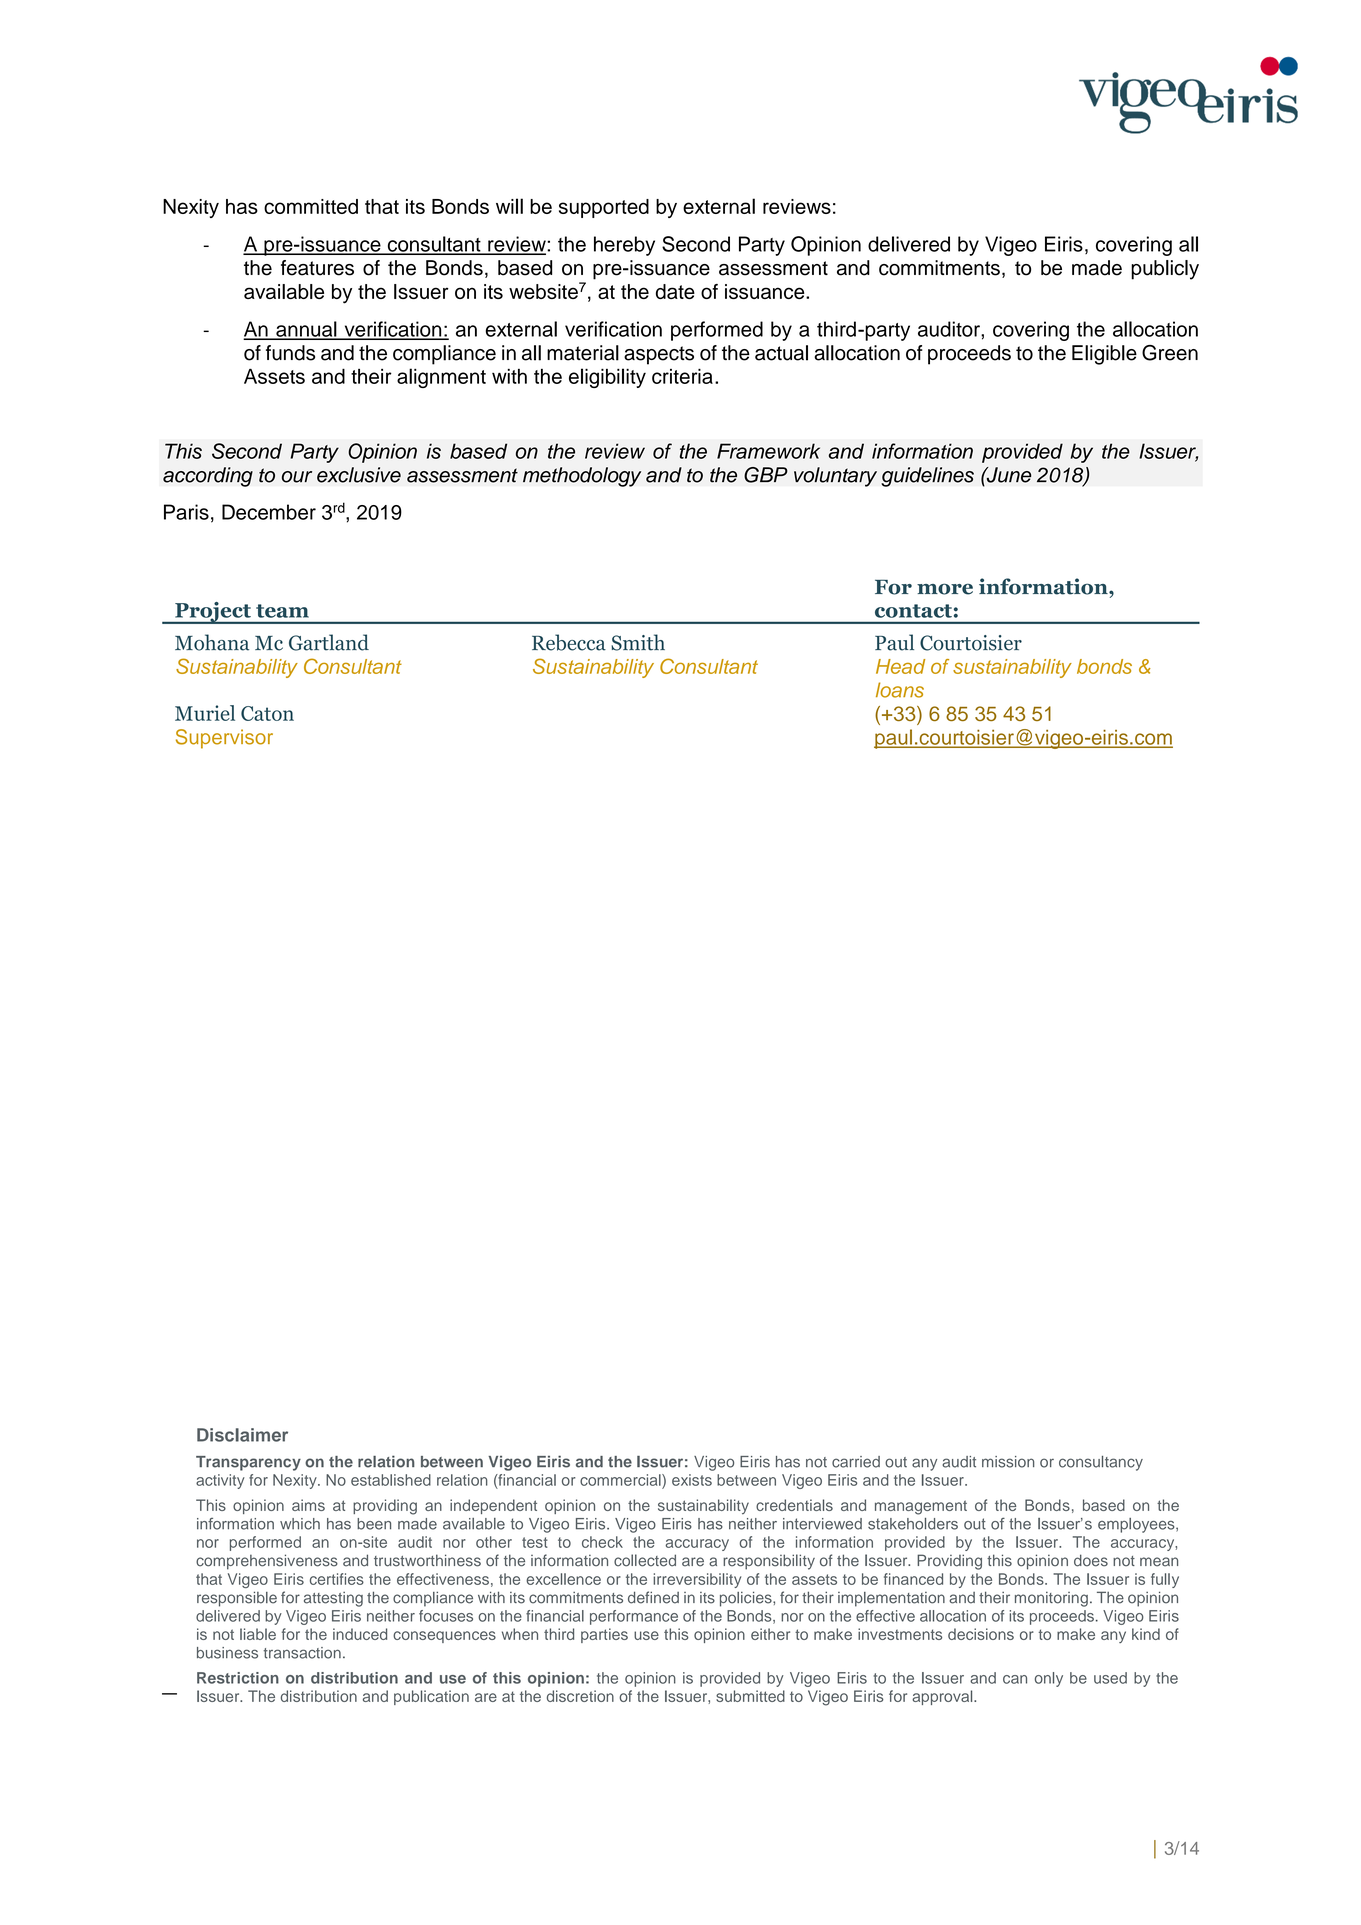 Image resolution: width=1361 pixels, height=1925 pixels. Describe the element at coordinates (1008, 1462) in the page. I see `mission` at that location.
